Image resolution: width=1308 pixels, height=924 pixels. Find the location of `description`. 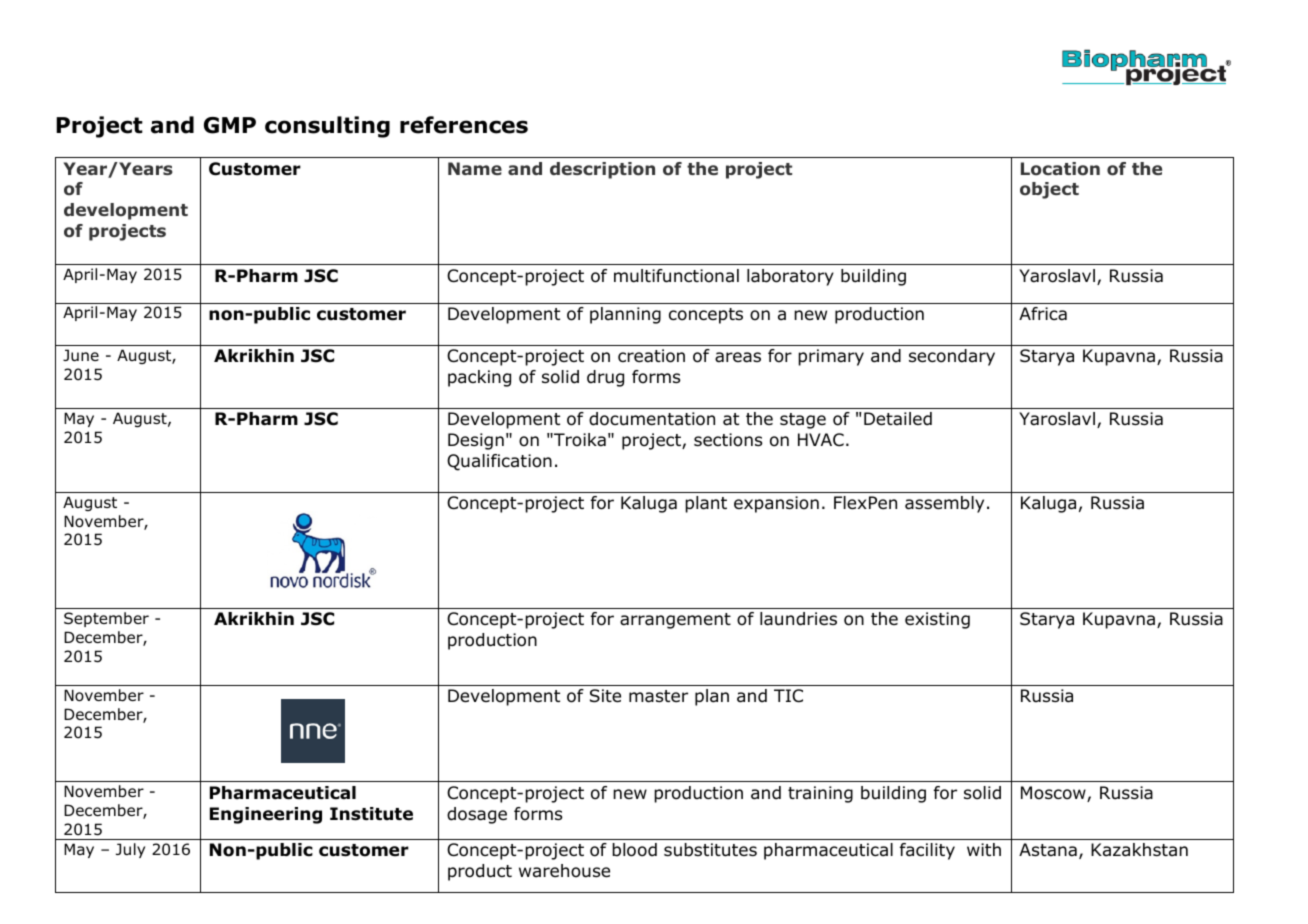

description is located at coordinates (602, 170).
